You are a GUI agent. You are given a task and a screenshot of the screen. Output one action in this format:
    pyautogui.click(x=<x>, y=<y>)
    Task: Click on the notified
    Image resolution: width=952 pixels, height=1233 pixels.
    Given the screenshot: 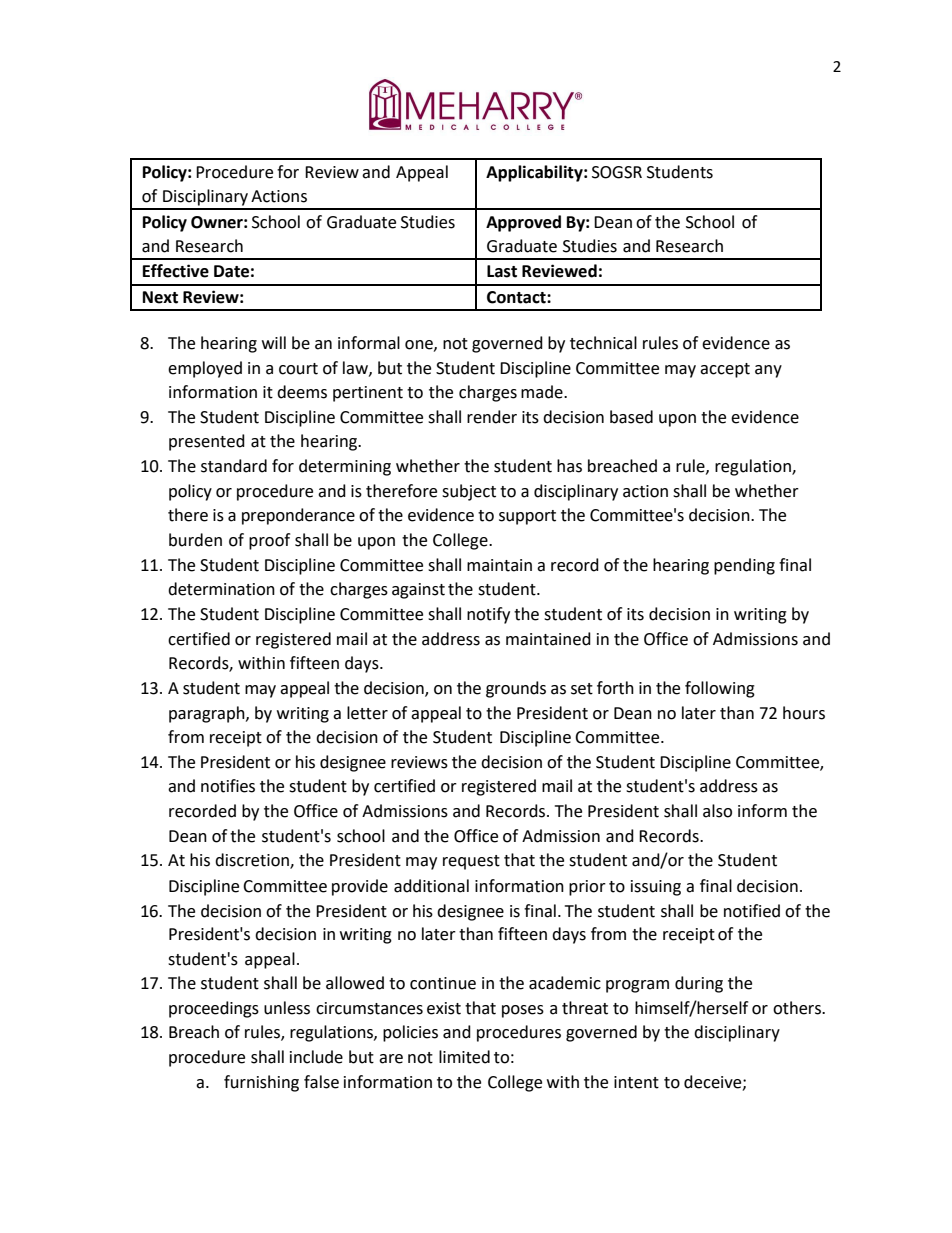 What is the action you would take?
    pyautogui.click(x=752, y=911)
